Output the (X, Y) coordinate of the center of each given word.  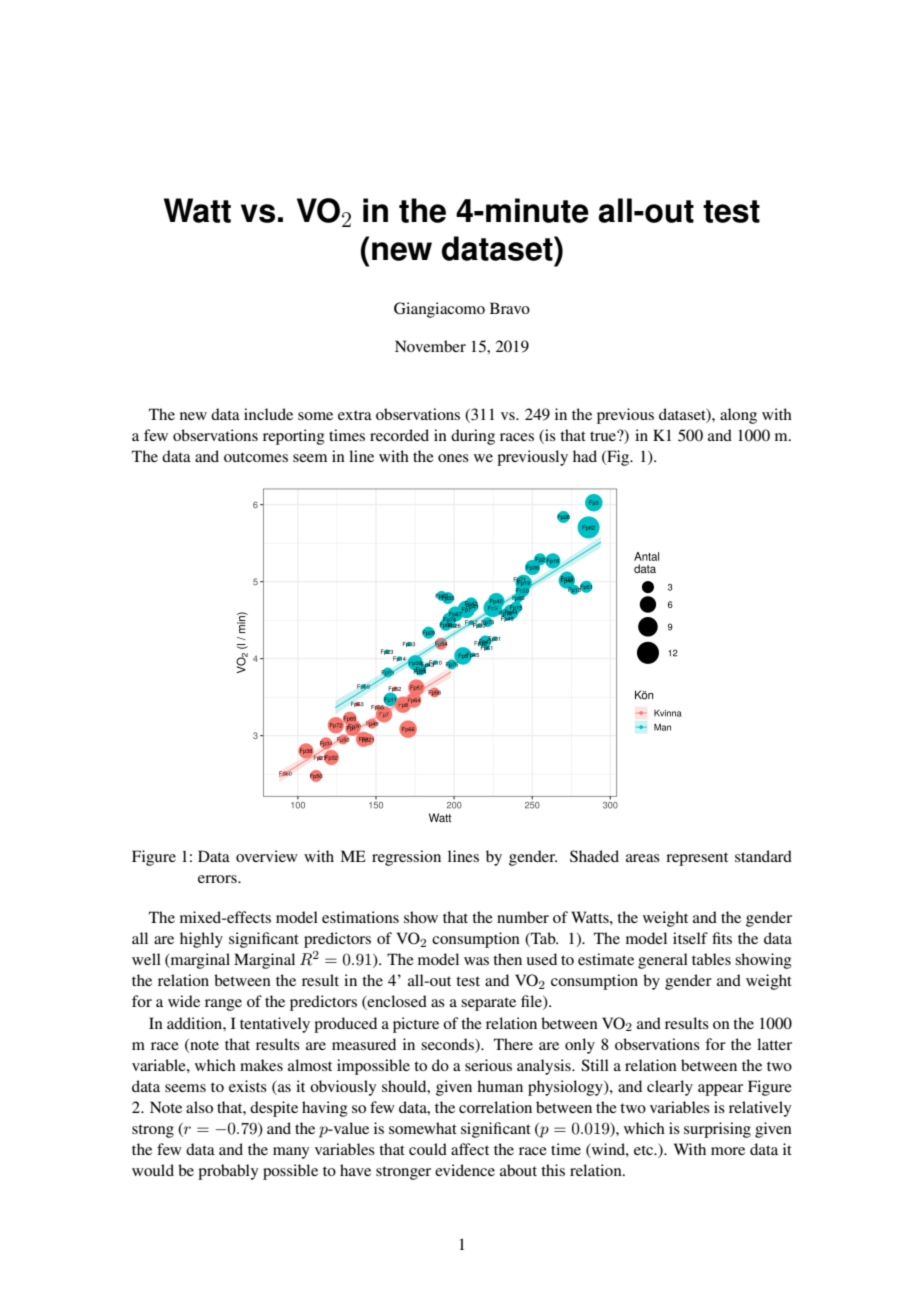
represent (697, 859)
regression (406, 858)
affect (470, 1149)
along (738, 416)
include (268, 414)
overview (267, 856)
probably (228, 1172)
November (430, 346)
